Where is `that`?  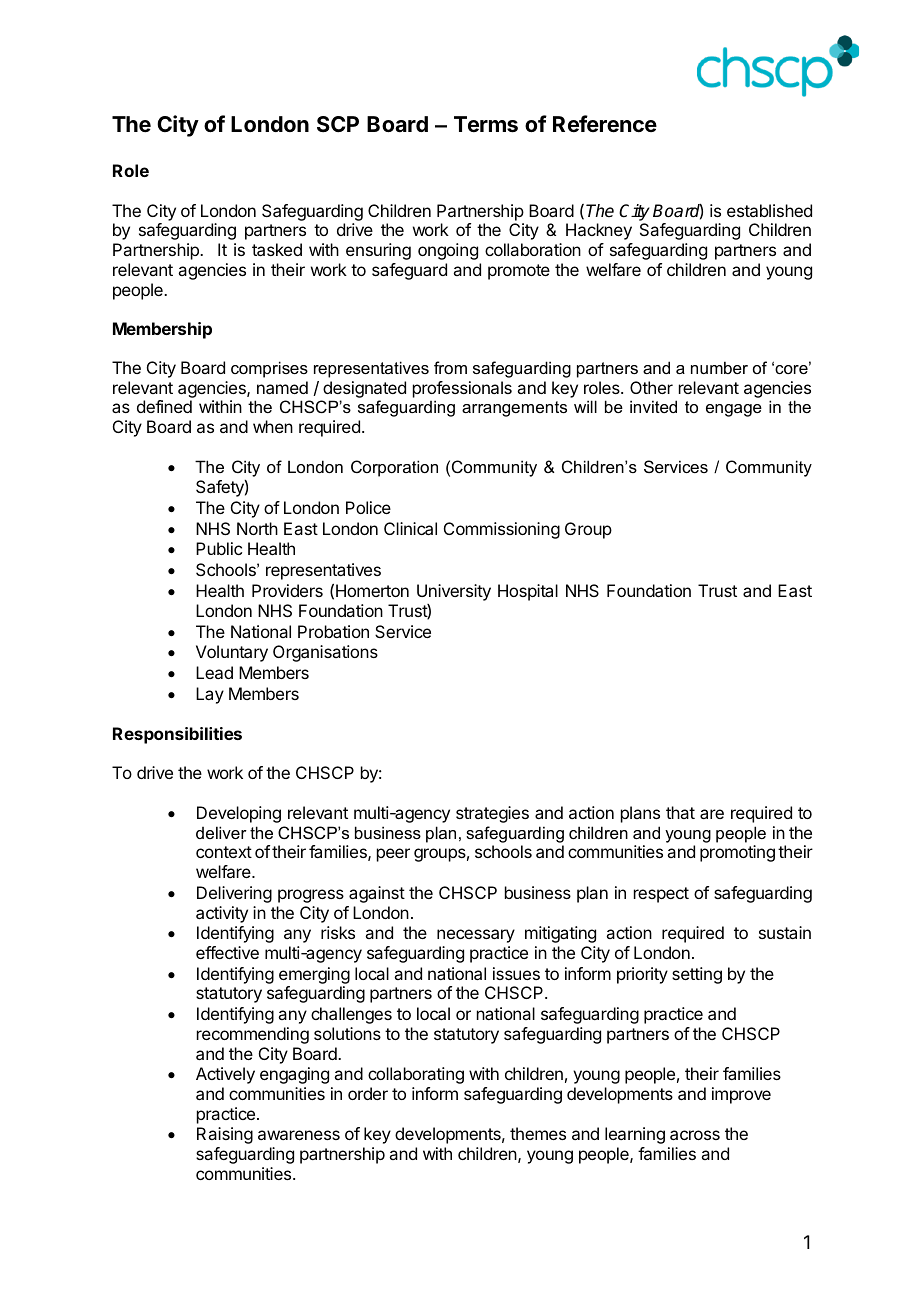 that is located at coordinates (680, 812).
